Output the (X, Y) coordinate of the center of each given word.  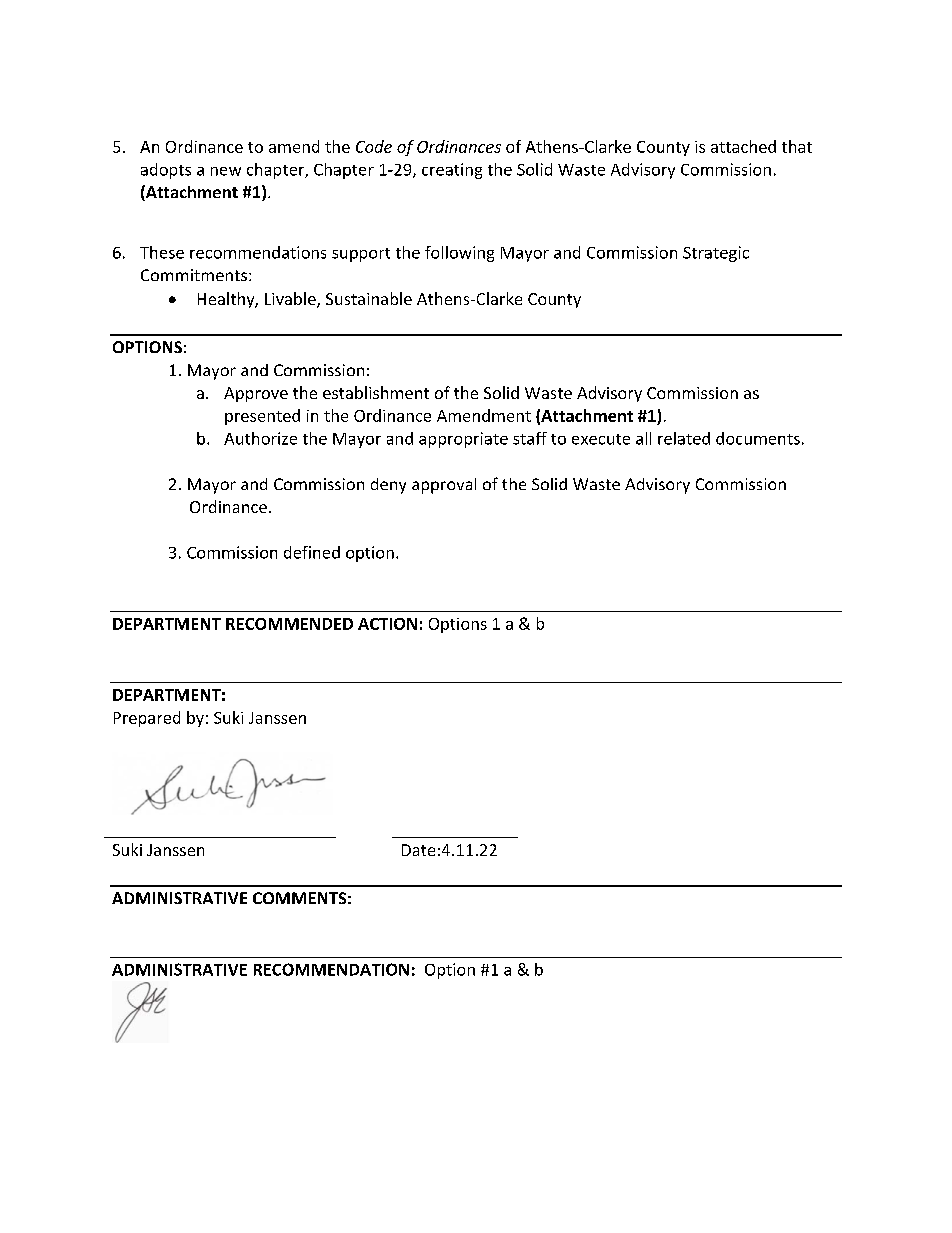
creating (452, 171)
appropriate (463, 440)
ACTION (387, 624)
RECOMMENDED (289, 624)
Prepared (147, 719)
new (226, 171)
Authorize (260, 438)
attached (743, 146)
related (684, 438)
